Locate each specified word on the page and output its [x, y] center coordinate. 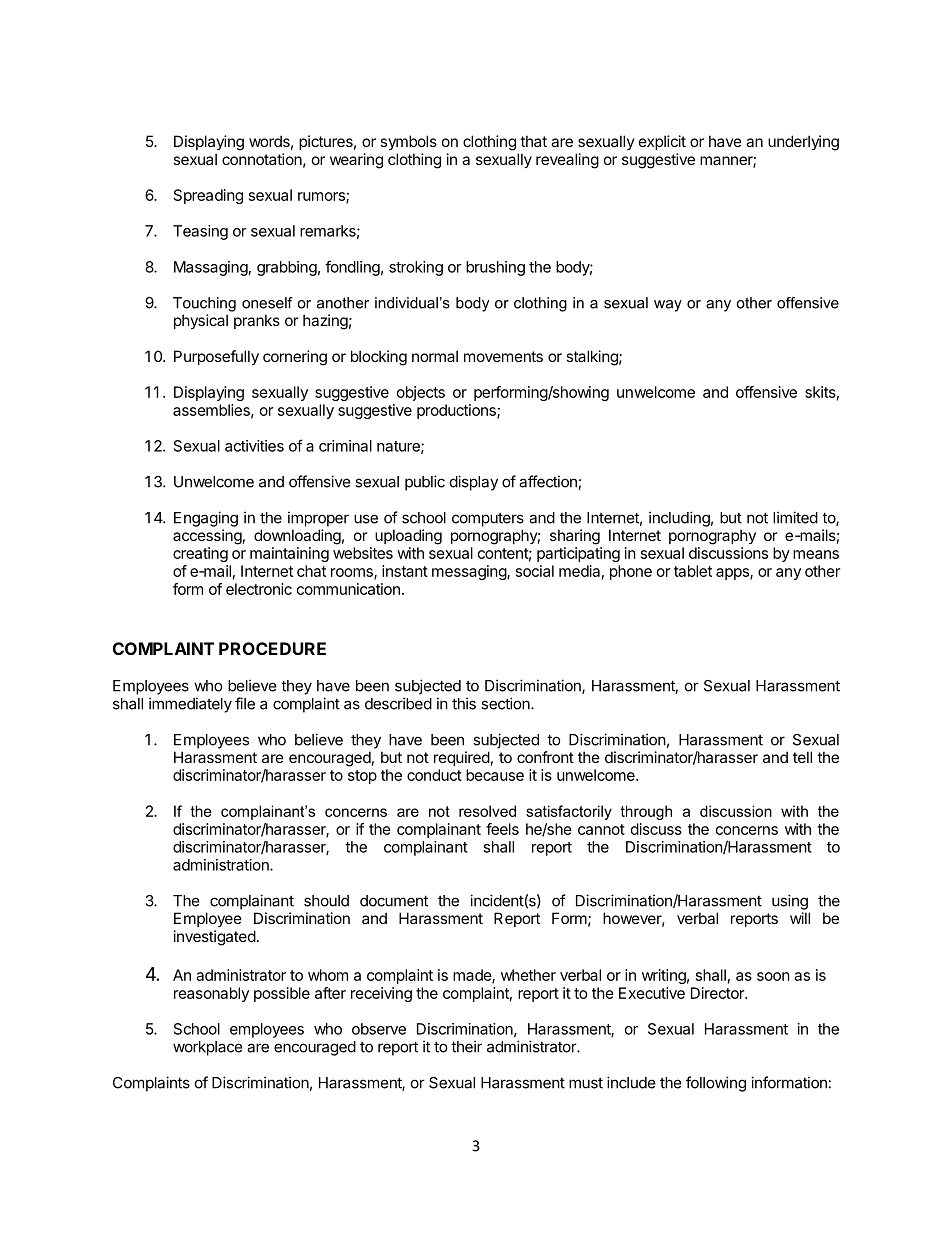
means [816, 554]
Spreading [208, 196]
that [533, 141]
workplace [208, 1048]
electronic [259, 589]
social [535, 571]
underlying [803, 143]
